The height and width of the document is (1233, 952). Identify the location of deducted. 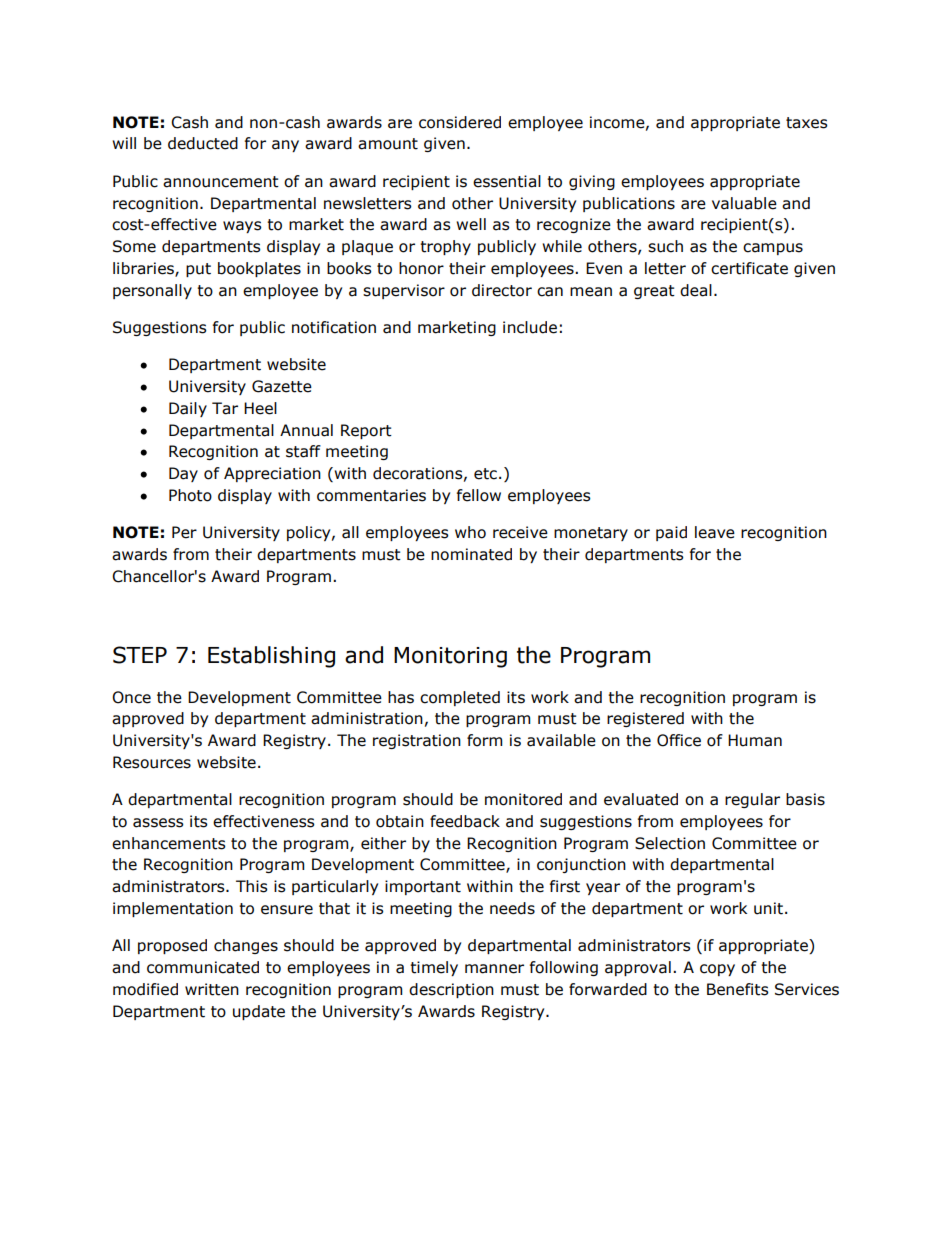
(203, 143).
